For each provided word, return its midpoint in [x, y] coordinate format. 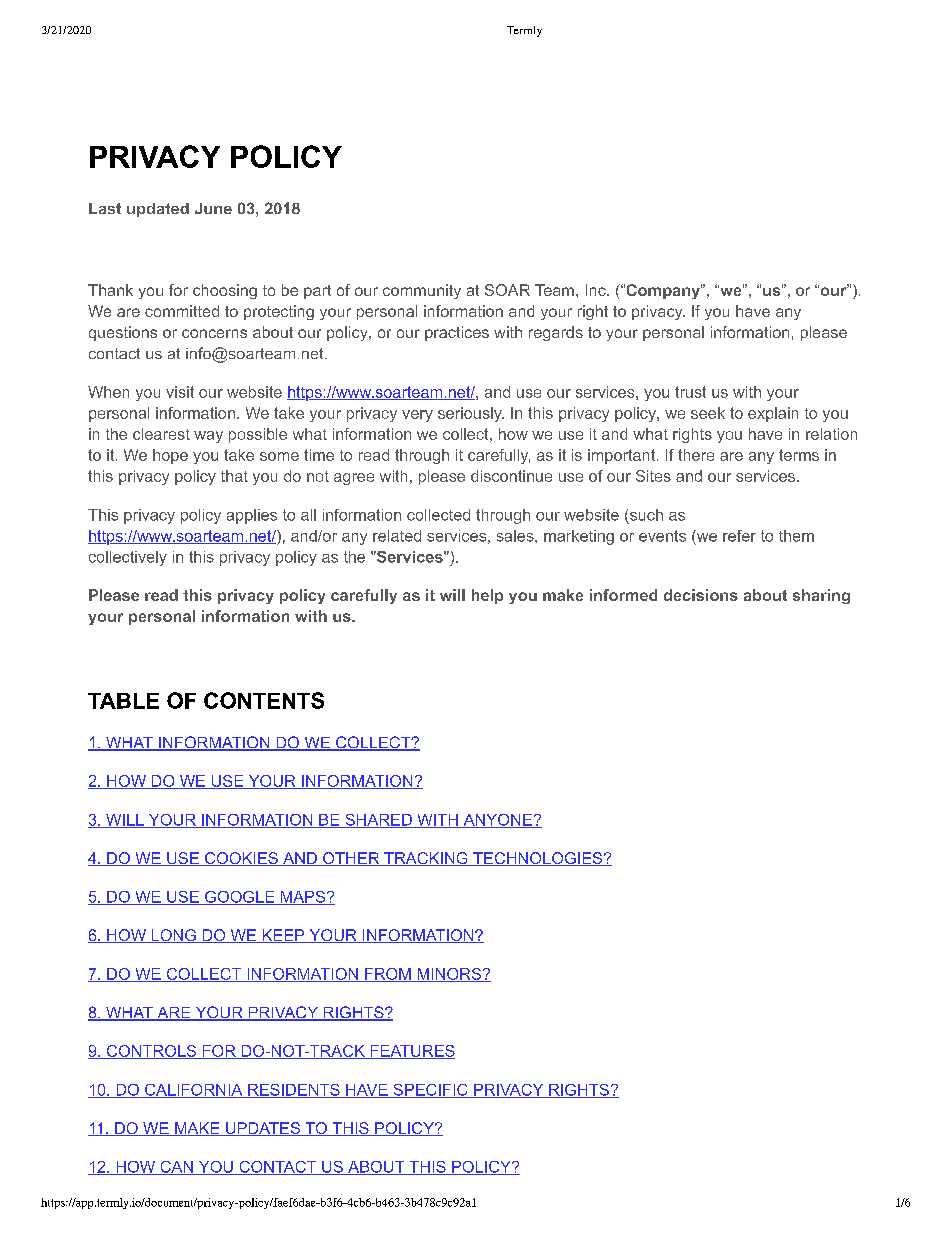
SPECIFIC [430, 1091]
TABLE [123, 701]
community [422, 291]
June [213, 208]
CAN [176, 1168]
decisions [701, 595]
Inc [597, 290]
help [487, 596]
